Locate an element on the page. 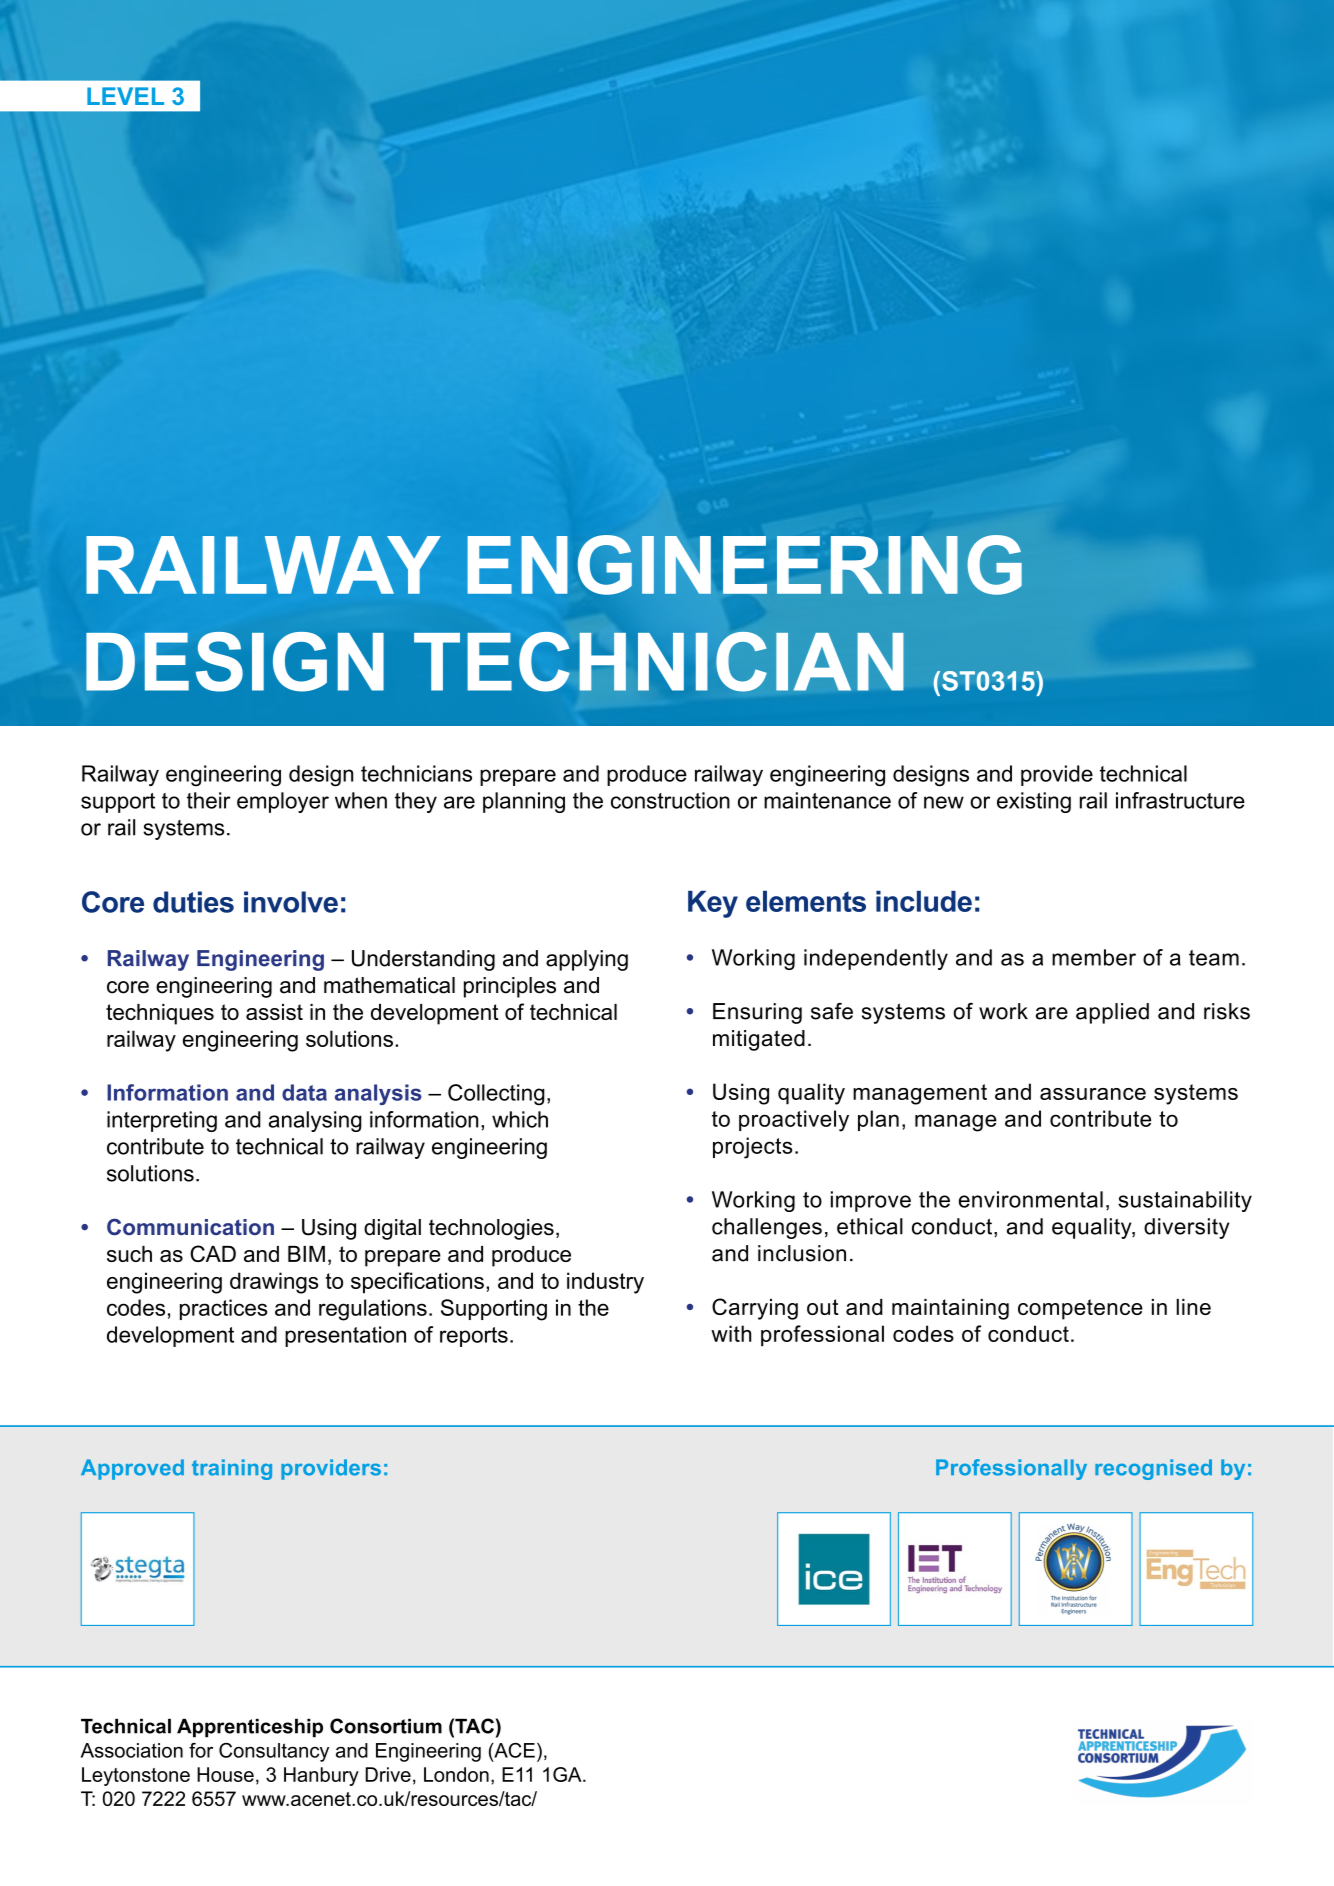  employer is located at coordinates (283, 802).
